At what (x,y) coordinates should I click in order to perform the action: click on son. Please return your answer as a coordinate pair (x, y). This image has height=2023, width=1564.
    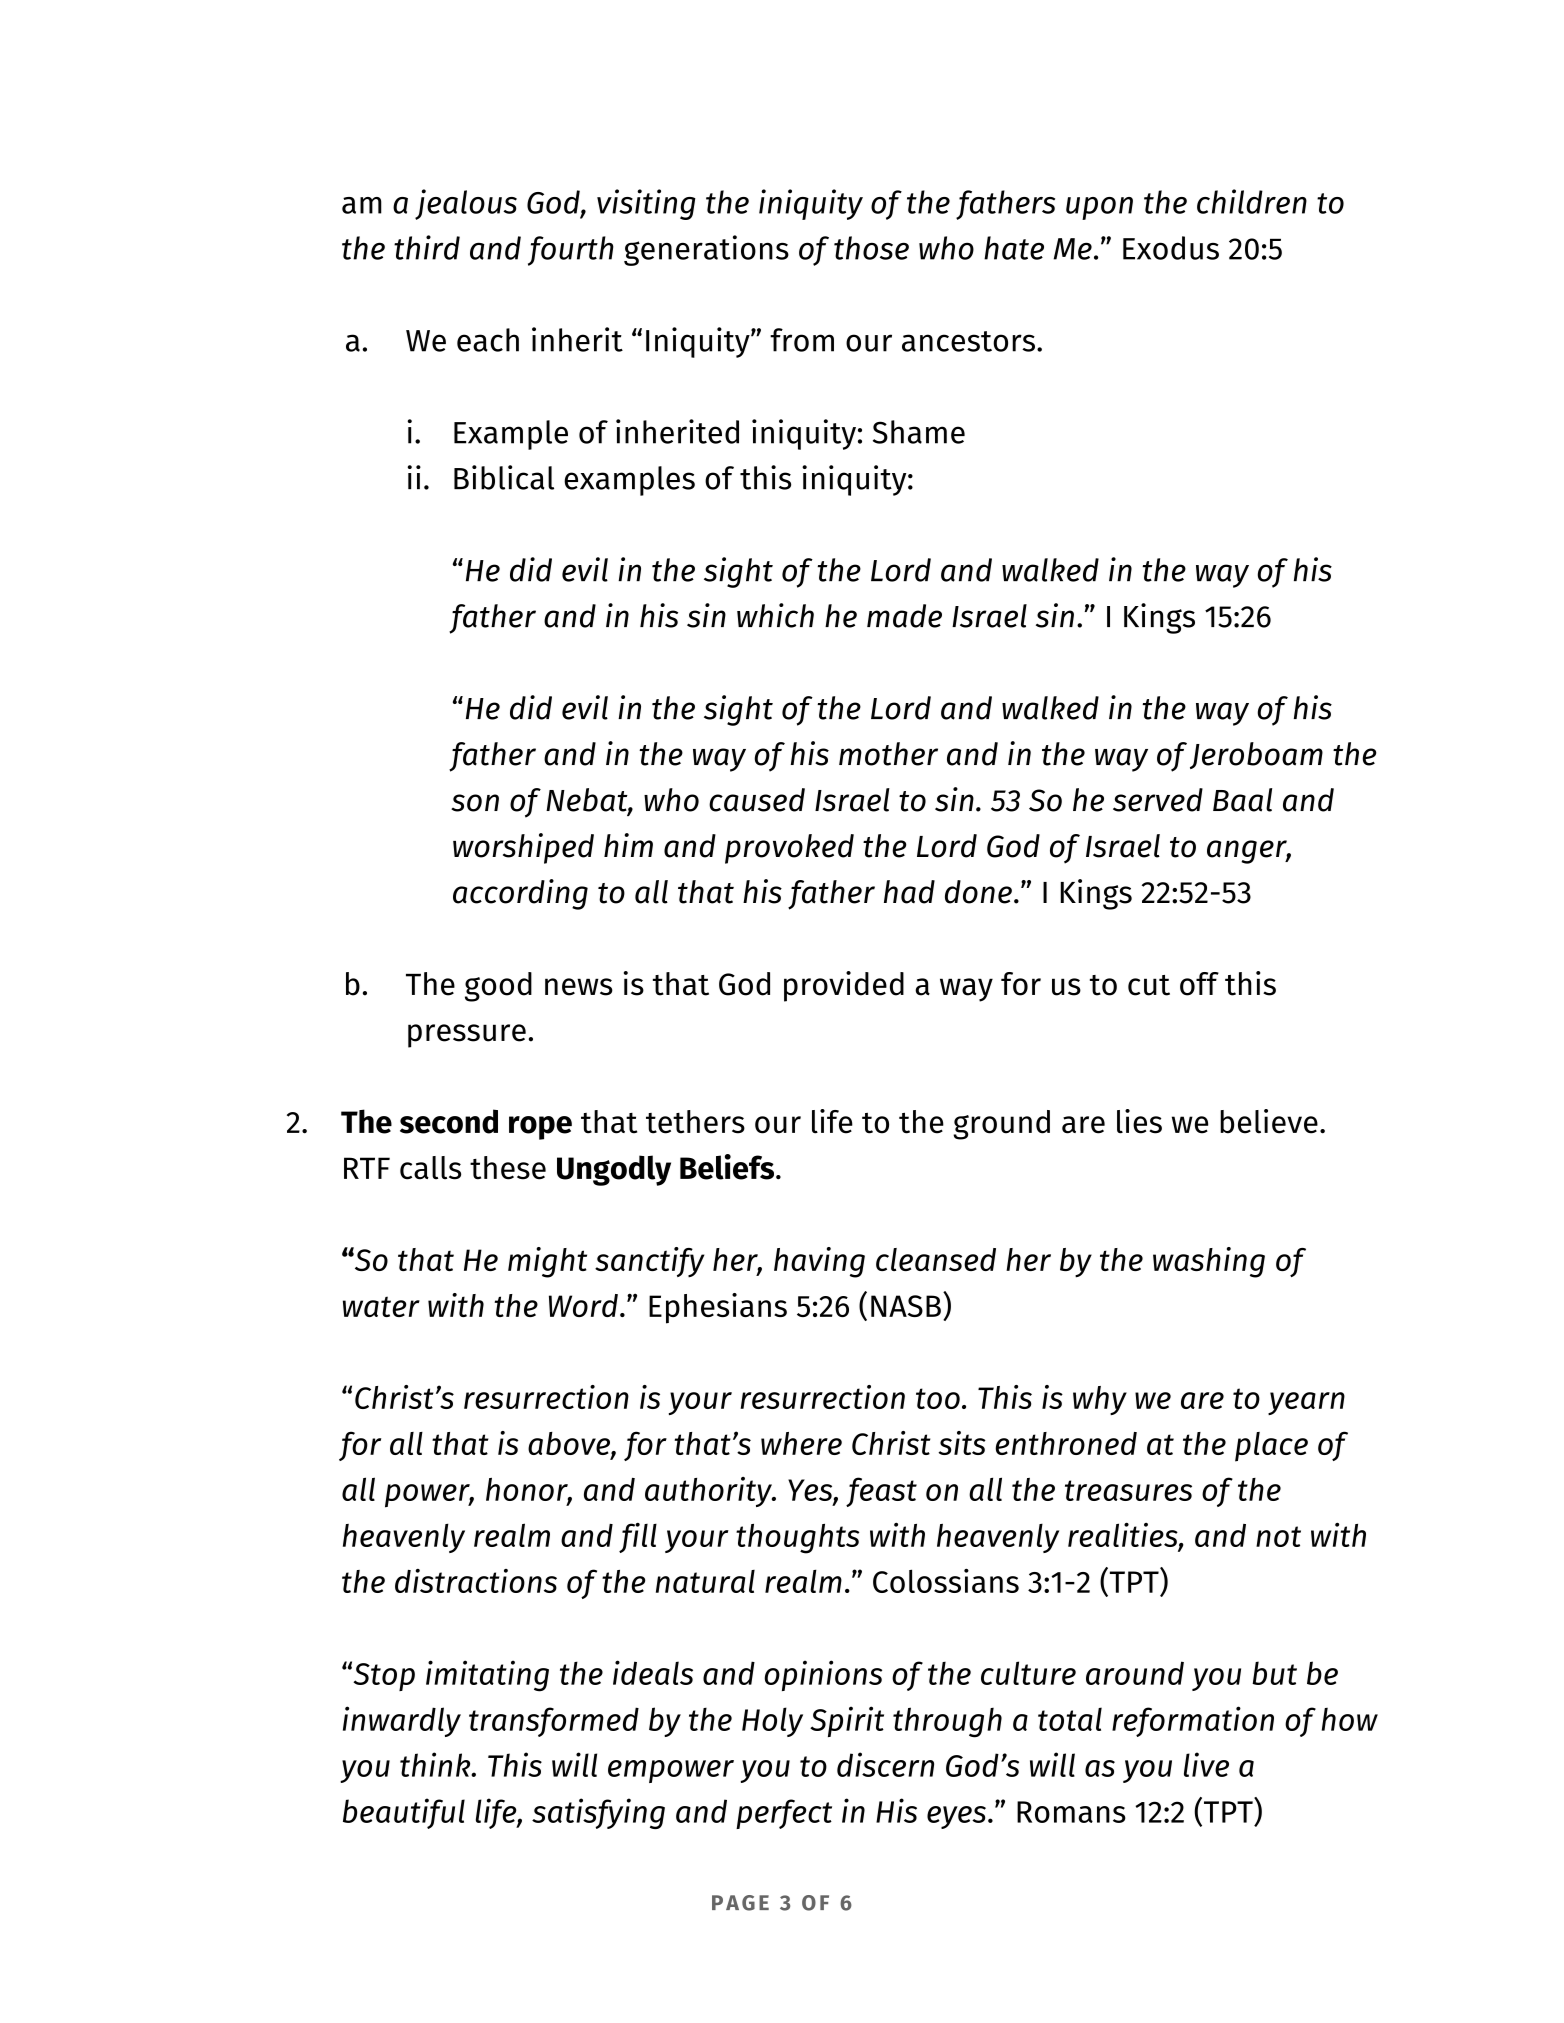
    Looking at the image, I should click on (475, 803).
